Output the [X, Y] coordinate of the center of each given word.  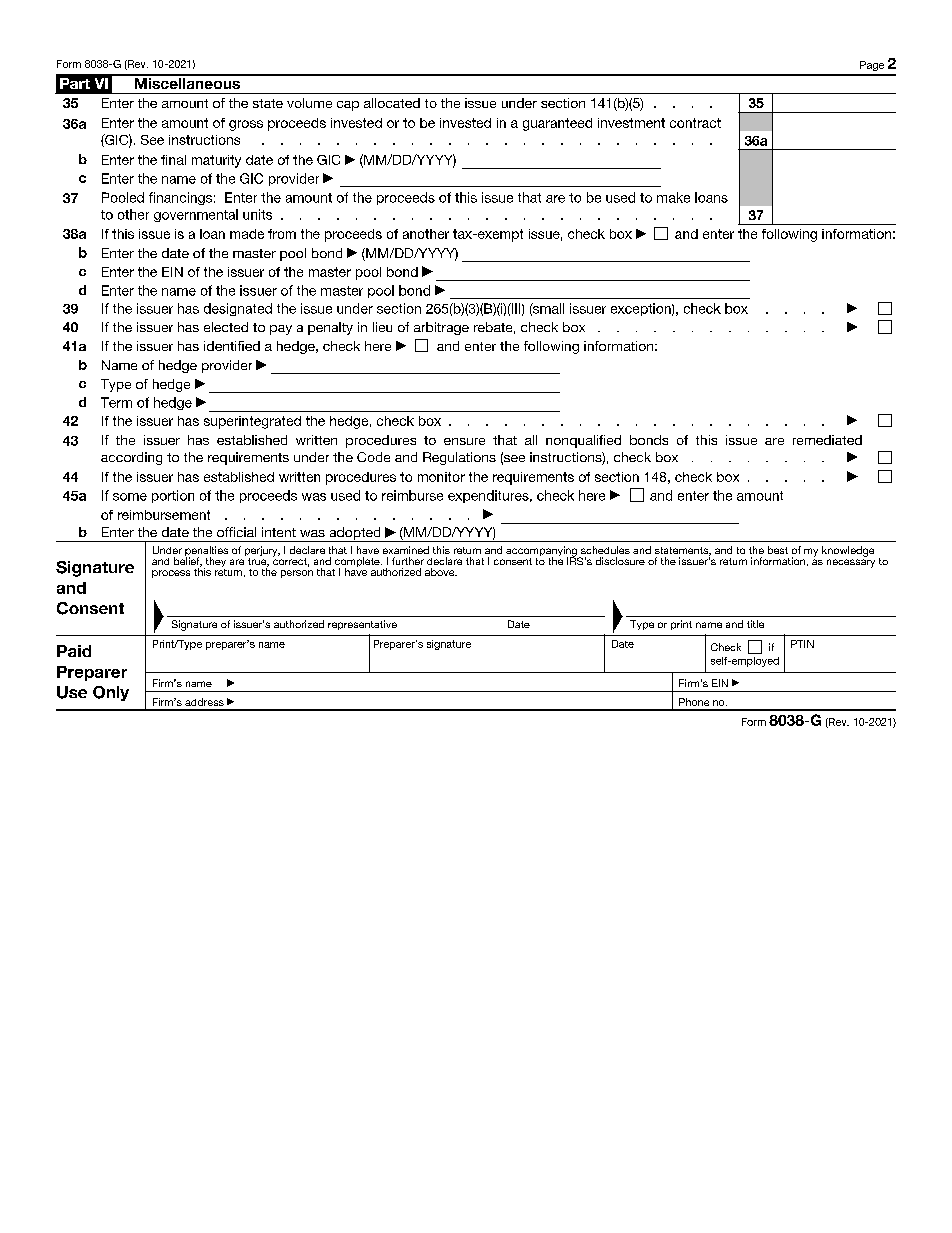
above [441, 572]
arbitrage [441, 328]
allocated [392, 103]
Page [872, 66]
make [673, 197]
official [236, 532]
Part [75, 83]
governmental [196, 215]
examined [406, 550]
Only [111, 693]
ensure [464, 441]
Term [116, 402]
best [778, 550]
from [282, 234]
